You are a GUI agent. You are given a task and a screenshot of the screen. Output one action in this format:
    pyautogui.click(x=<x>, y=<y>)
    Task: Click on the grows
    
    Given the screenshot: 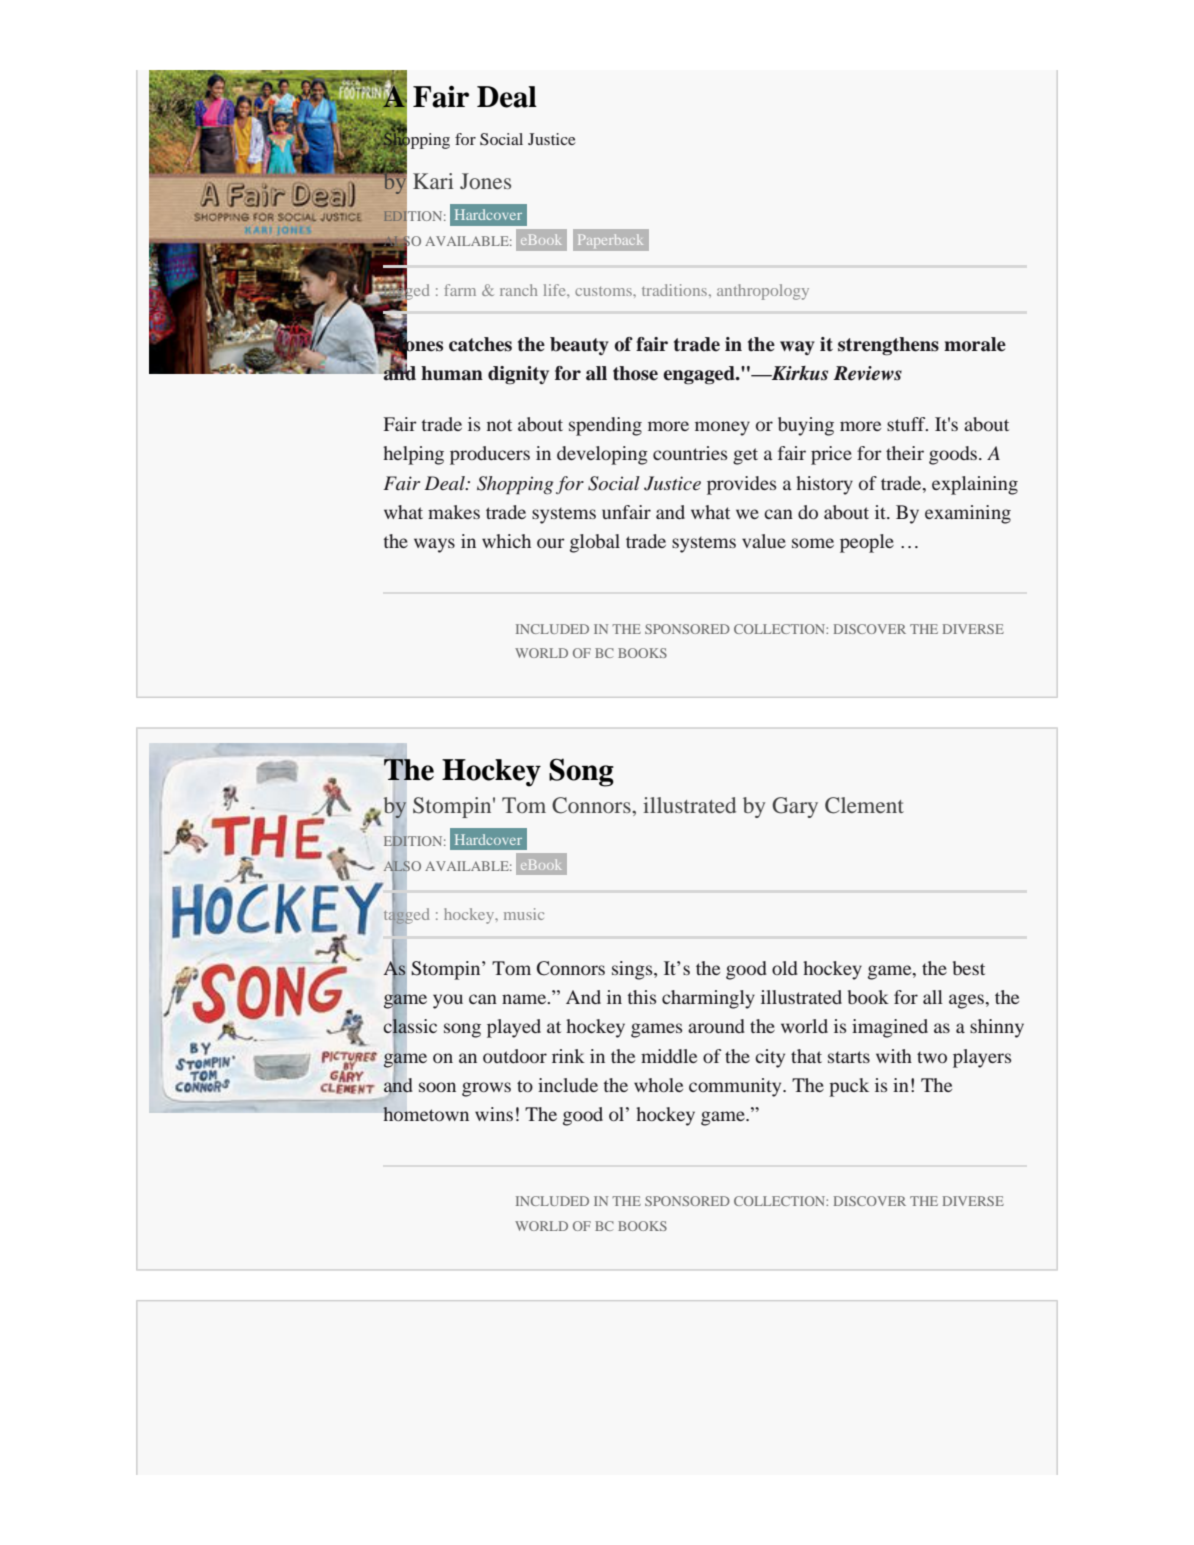 What is the action you would take?
    pyautogui.click(x=486, y=1089)
